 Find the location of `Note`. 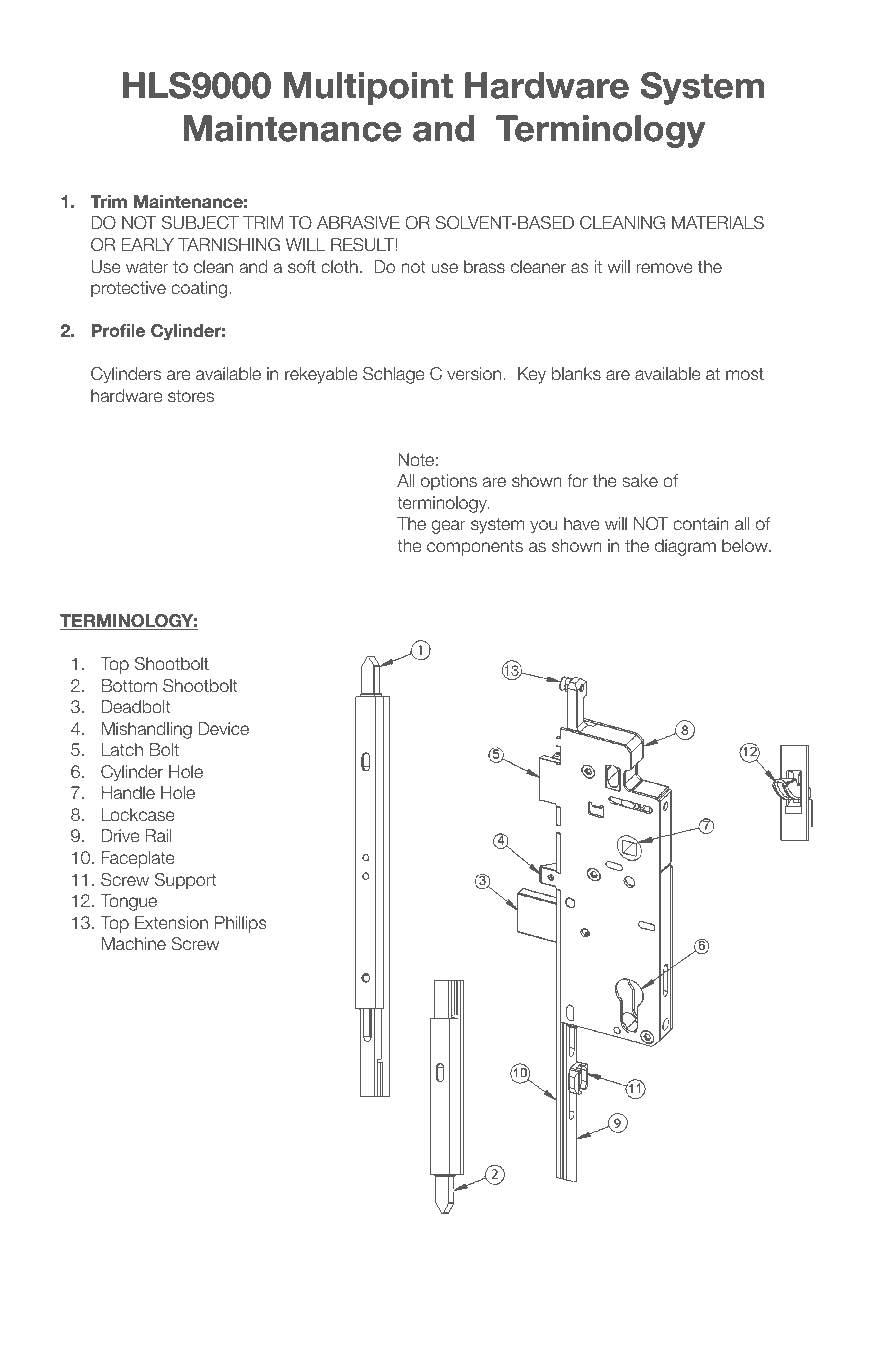

Note is located at coordinates (416, 460).
